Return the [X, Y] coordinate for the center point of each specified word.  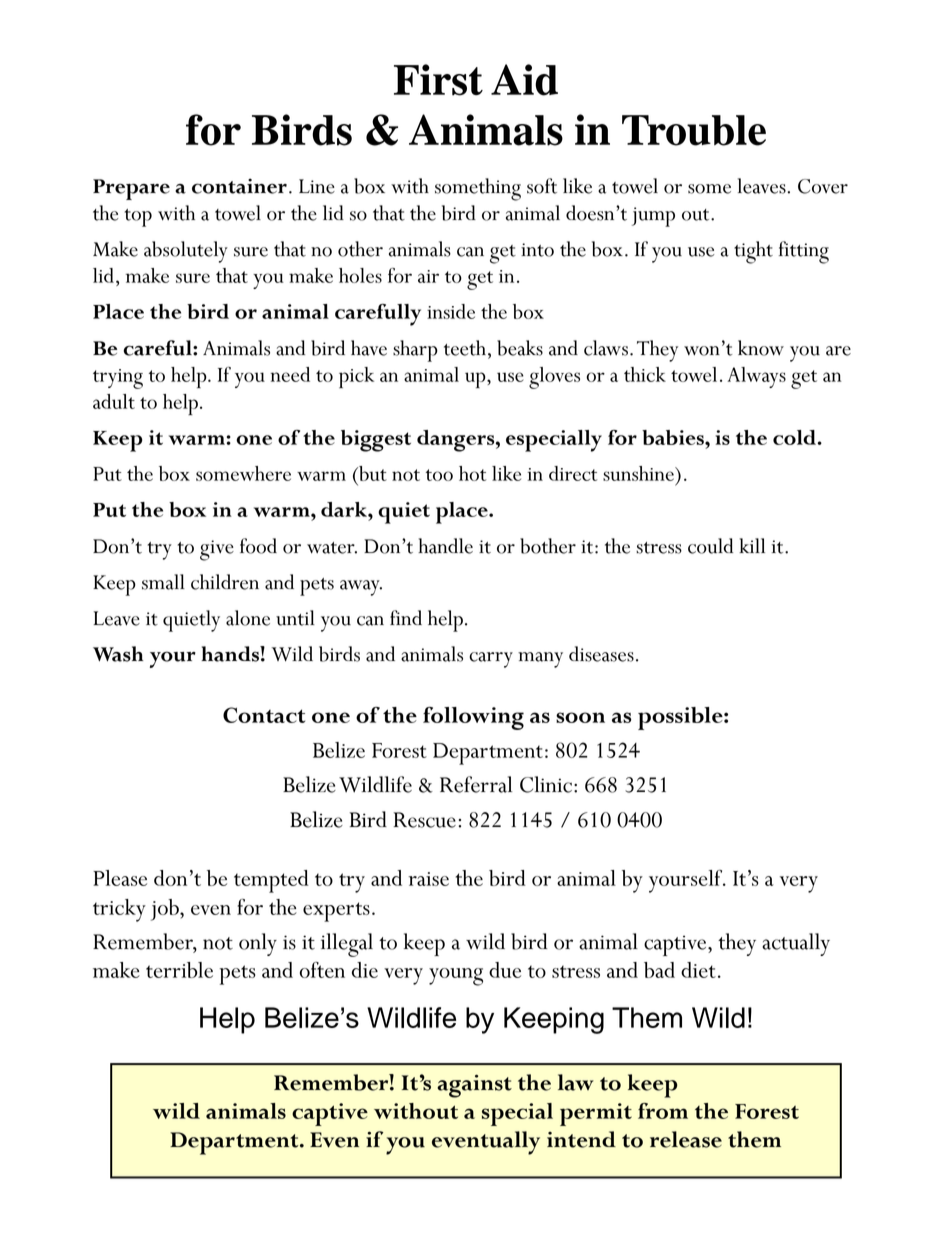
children [225, 582]
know [761, 348]
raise [428, 879]
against [474, 1086]
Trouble [694, 130]
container [239, 186]
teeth [465, 348]
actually [796, 944]
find [406, 617]
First [438, 80]
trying [118, 379]
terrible [179, 970]
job [166, 910]
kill [752, 545]
